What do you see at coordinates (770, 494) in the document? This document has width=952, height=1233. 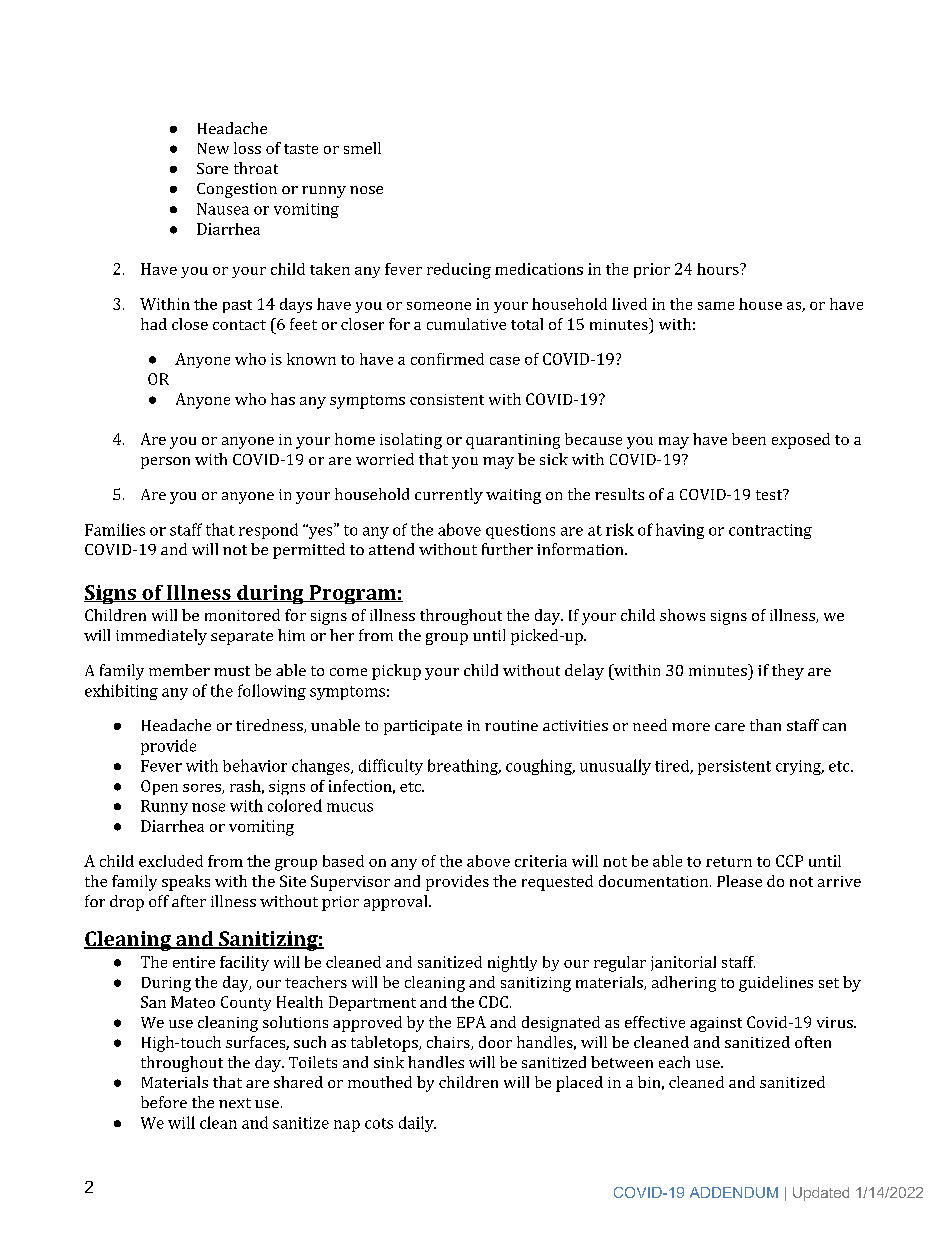 I see `test` at bounding box center [770, 494].
